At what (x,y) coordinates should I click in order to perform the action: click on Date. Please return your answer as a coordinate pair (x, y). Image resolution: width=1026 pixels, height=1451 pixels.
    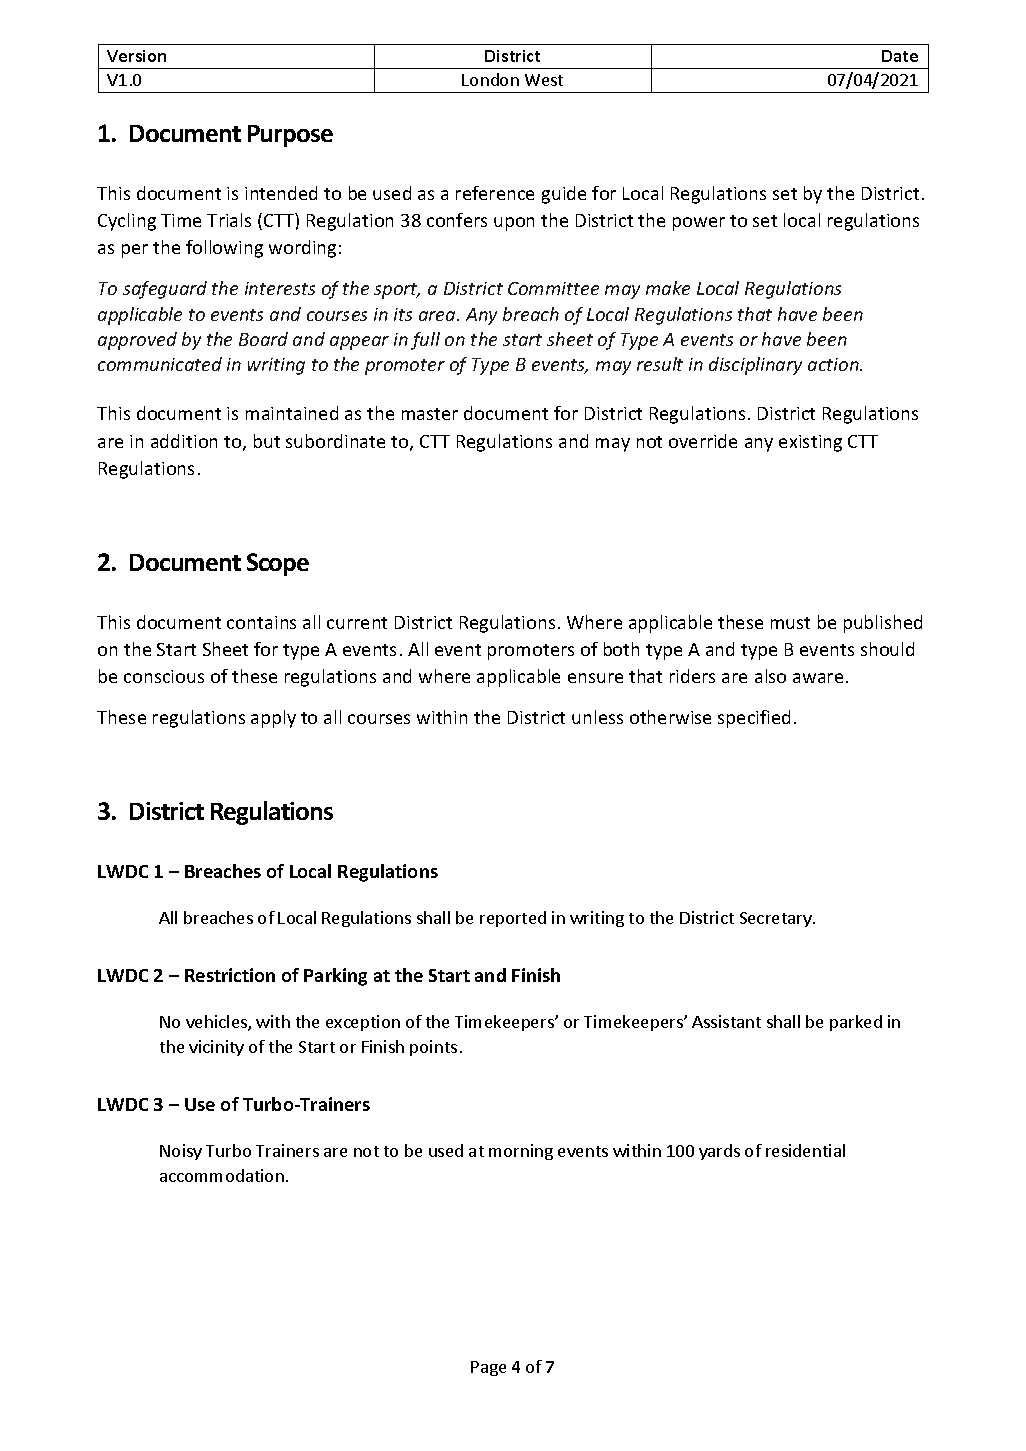
    Looking at the image, I should click on (900, 56).
